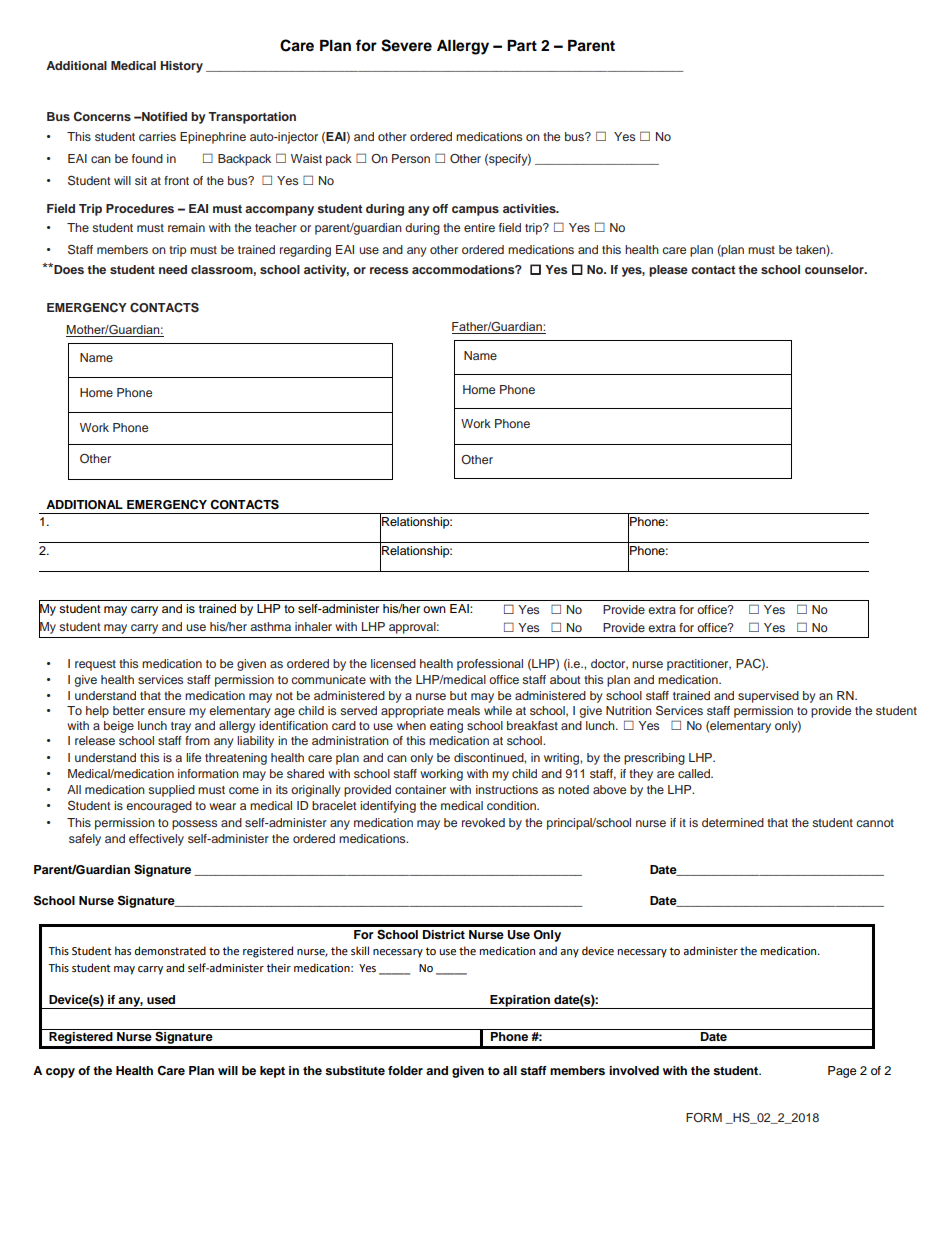 The image size is (952, 1233). Describe the element at coordinates (733, 822) in the screenshot. I see `determined` at that location.
